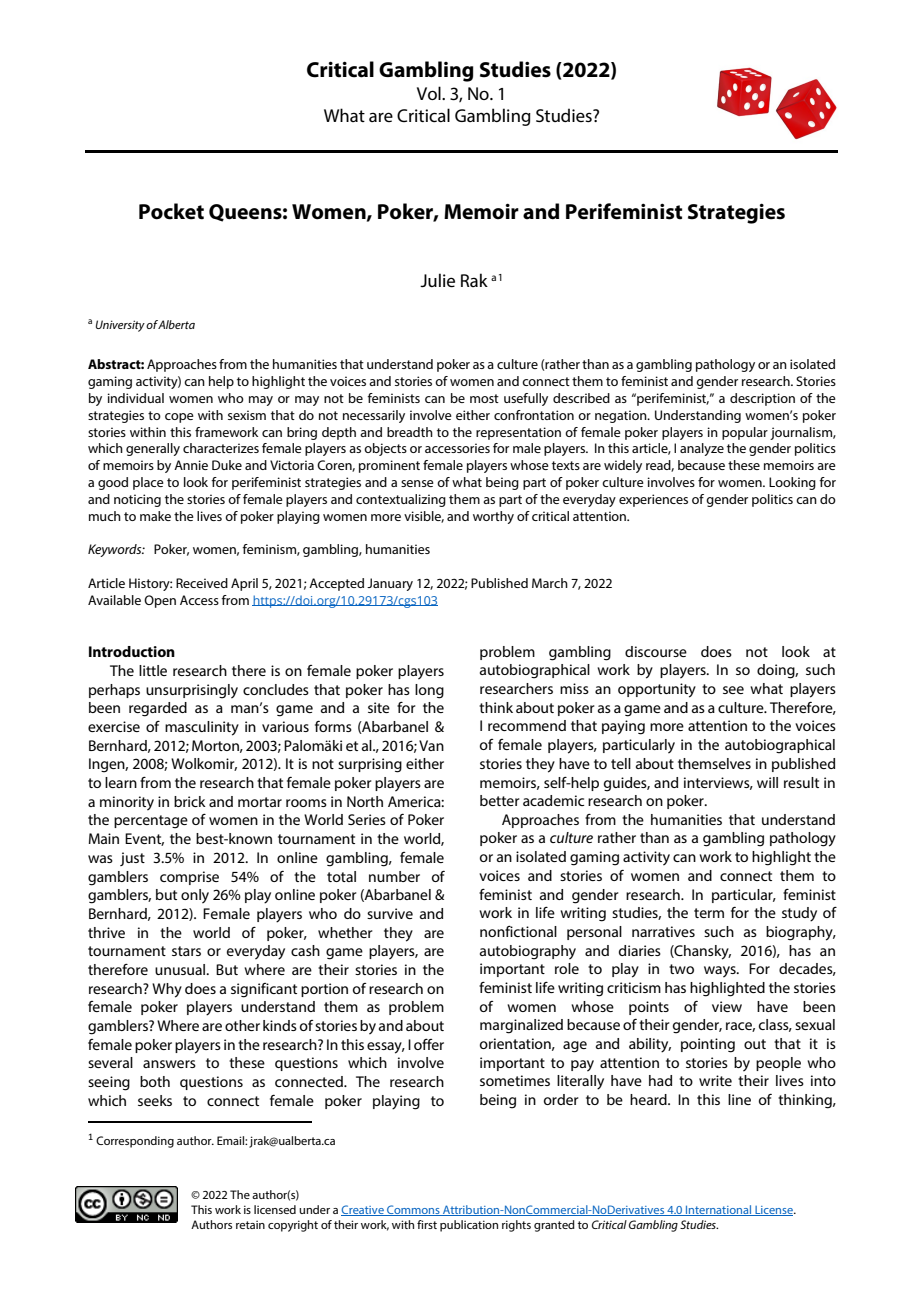  What do you see at coordinates (656, 651) in the image?
I see `discourse` at bounding box center [656, 651].
